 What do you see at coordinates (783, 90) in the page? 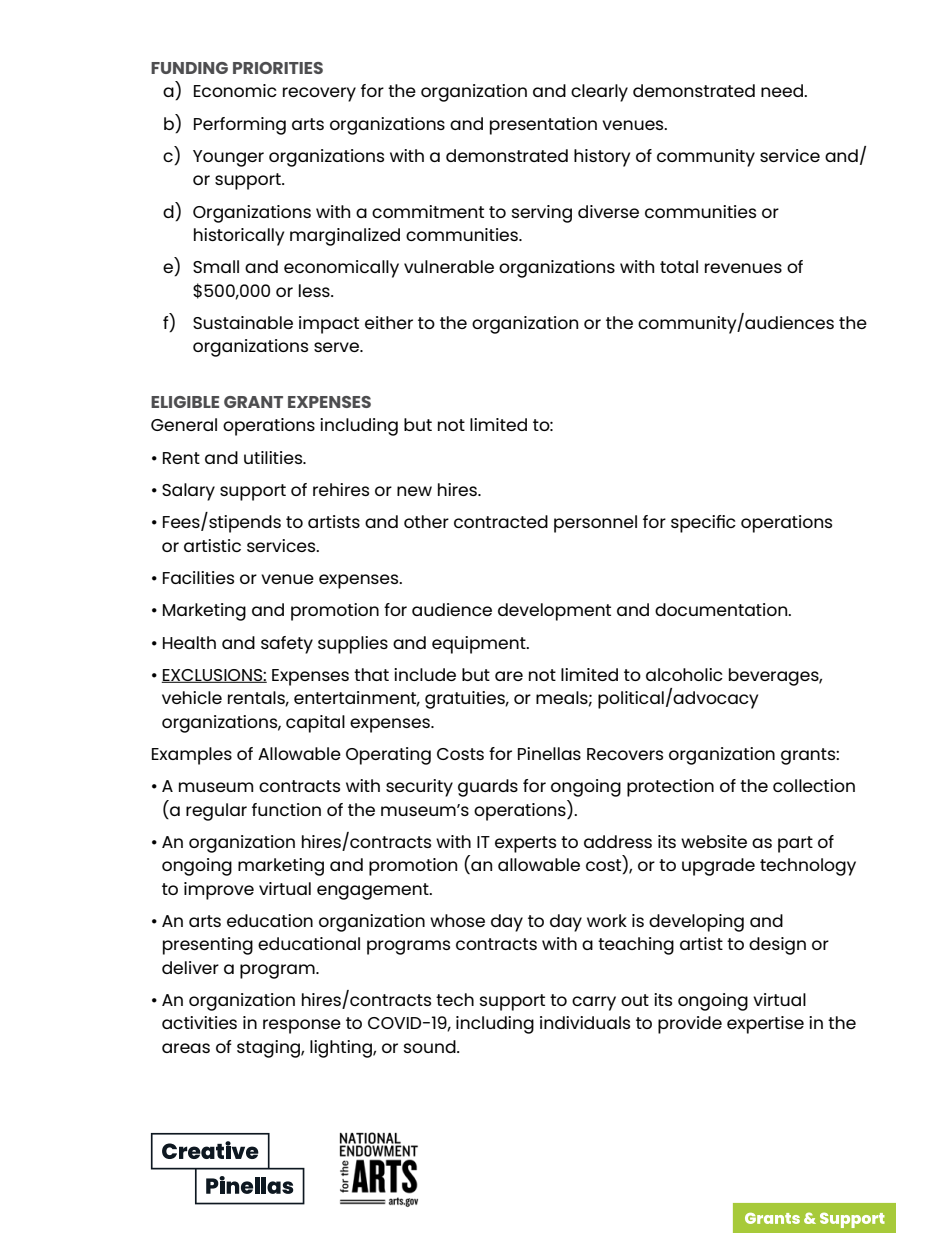
I see `need` at bounding box center [783, 90].
